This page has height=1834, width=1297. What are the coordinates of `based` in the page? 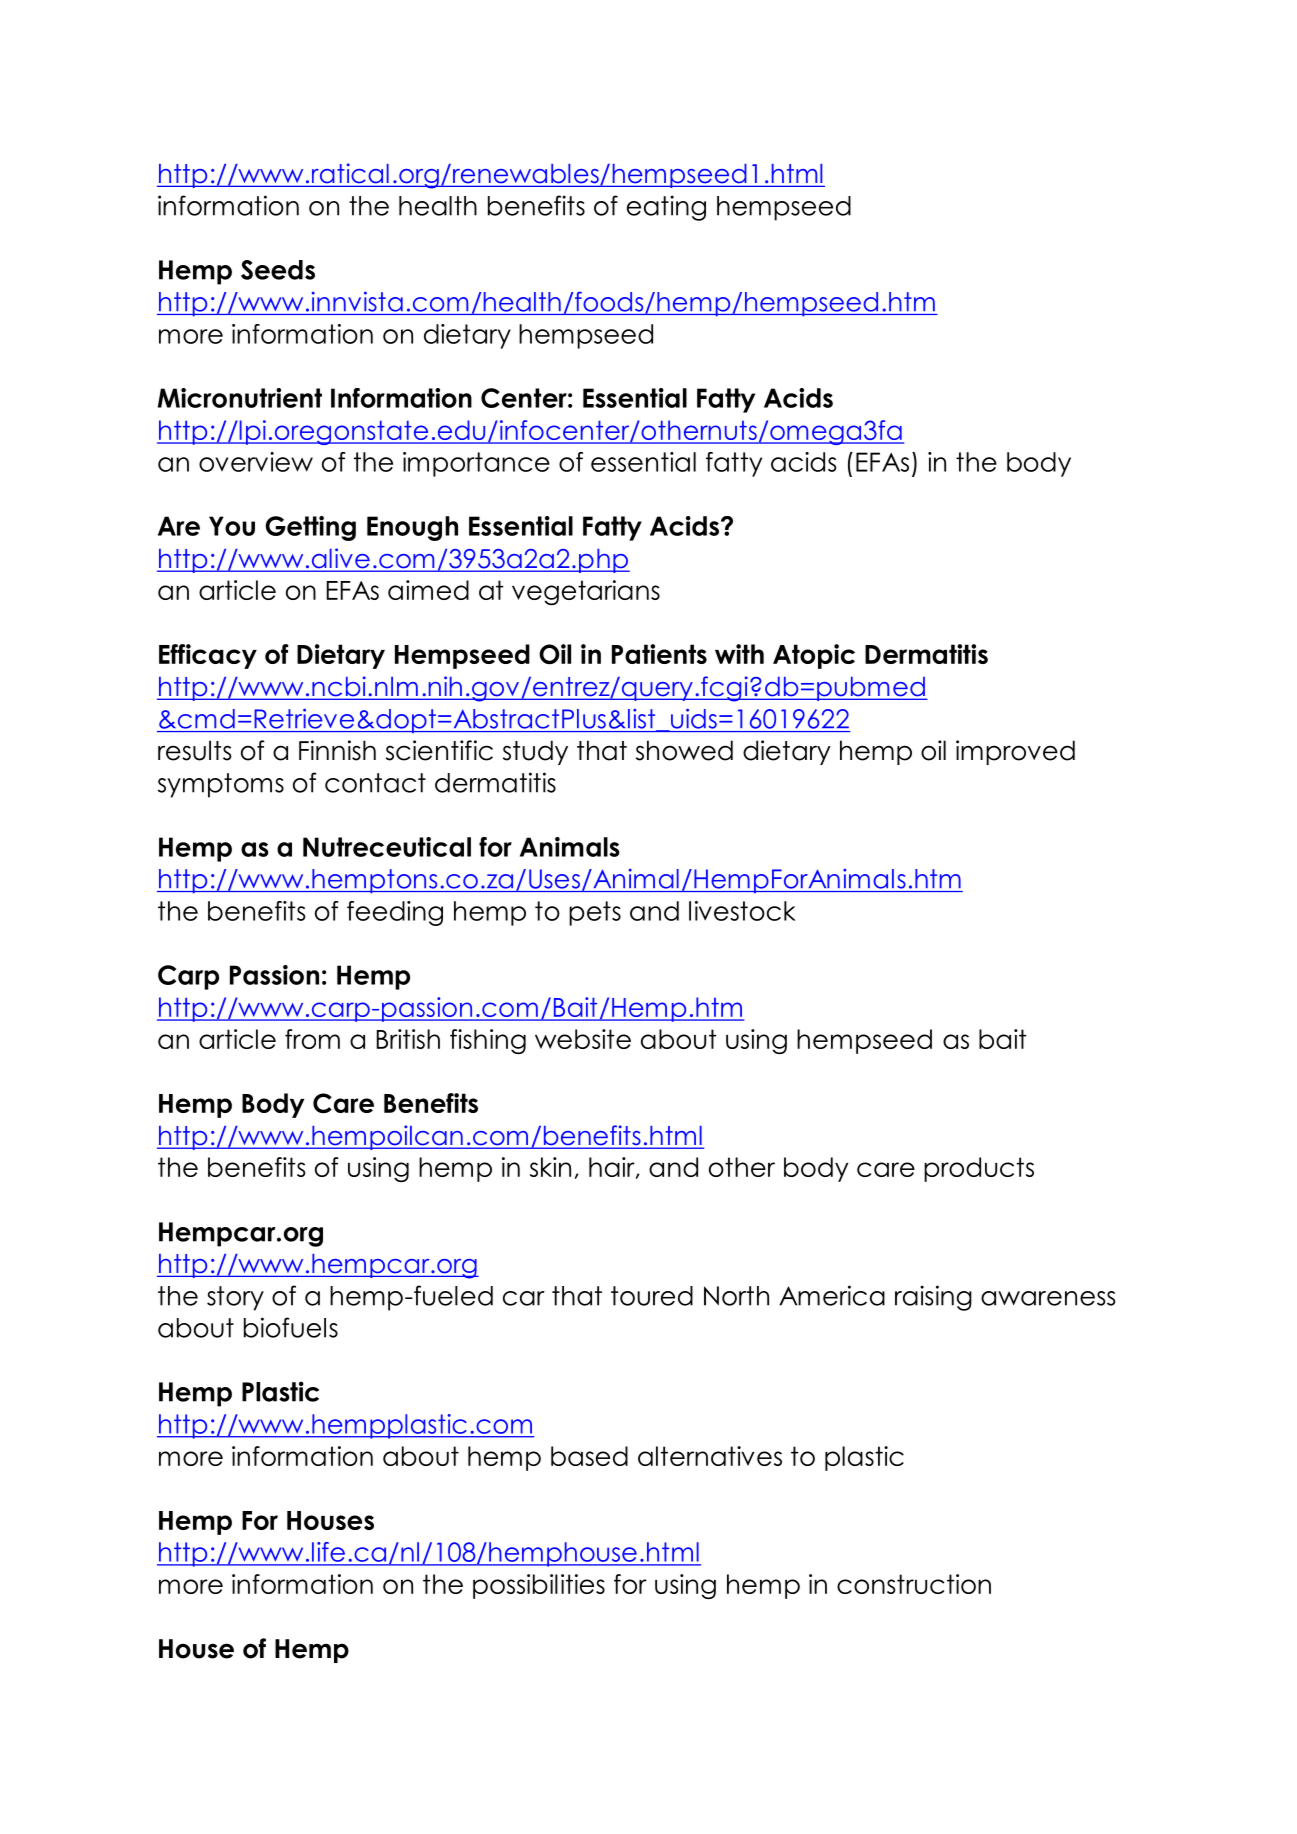 It's located at (589, 1456).
